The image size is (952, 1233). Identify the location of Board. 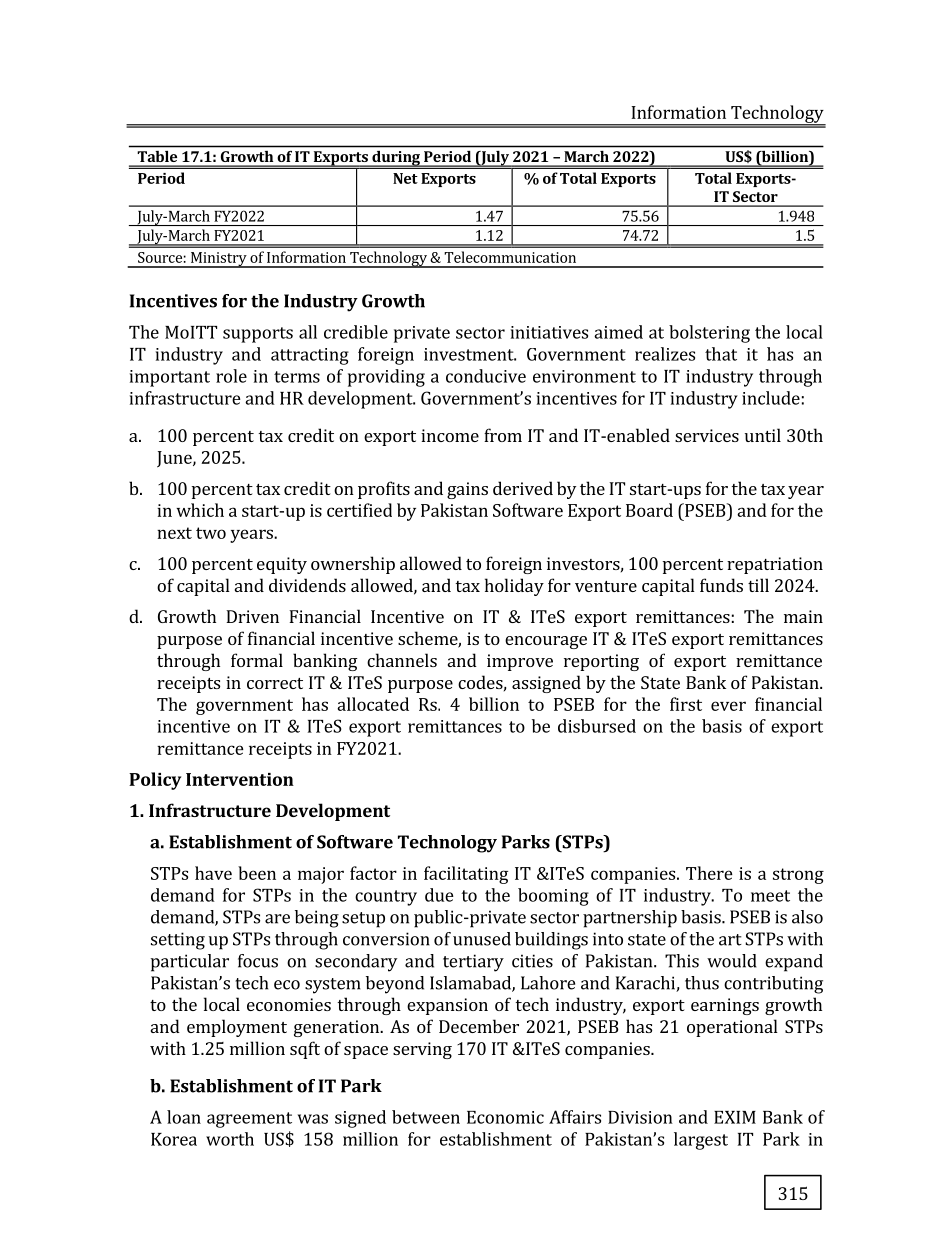
(649, 510).
